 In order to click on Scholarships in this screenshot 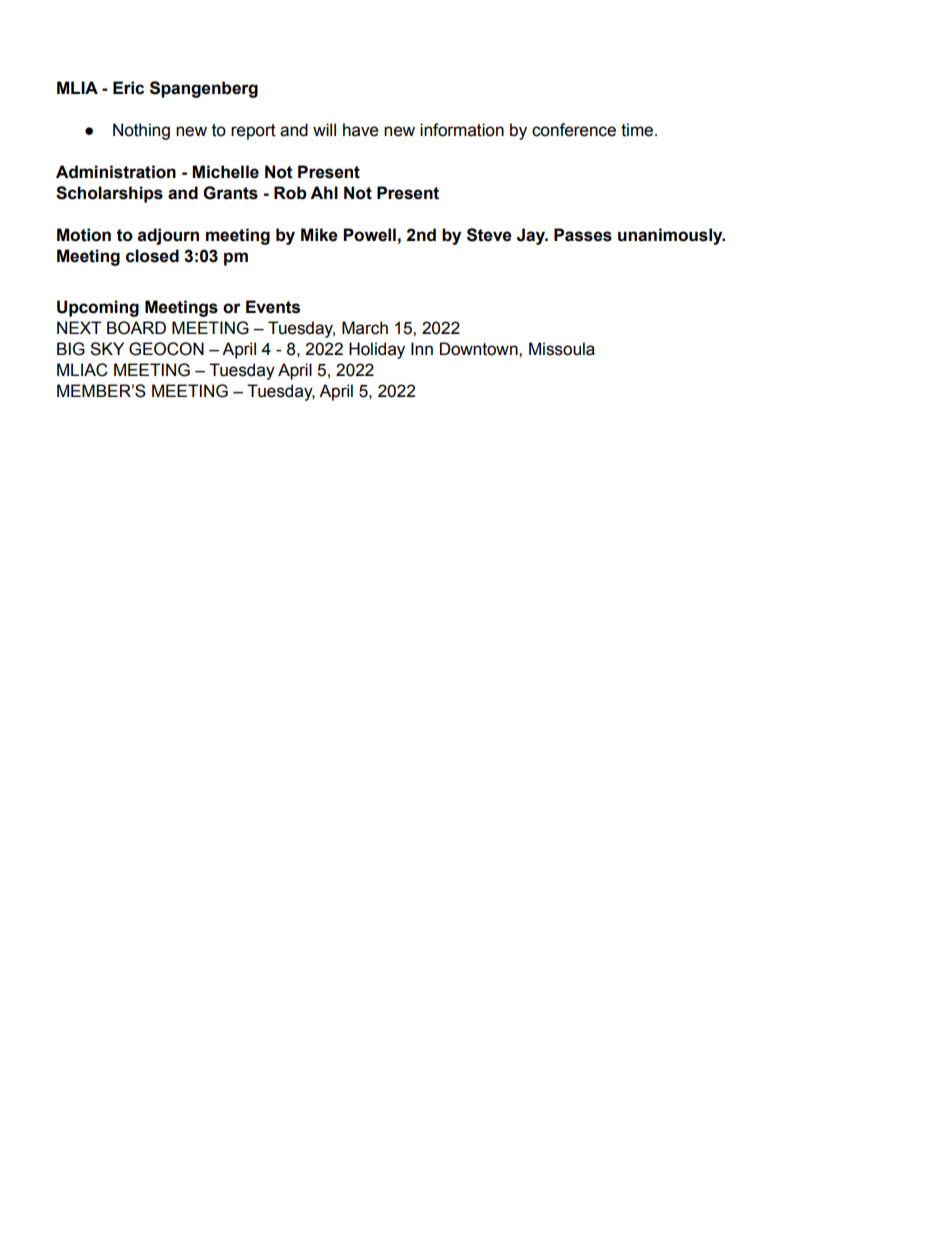, I will do `click(109, 194)`.
